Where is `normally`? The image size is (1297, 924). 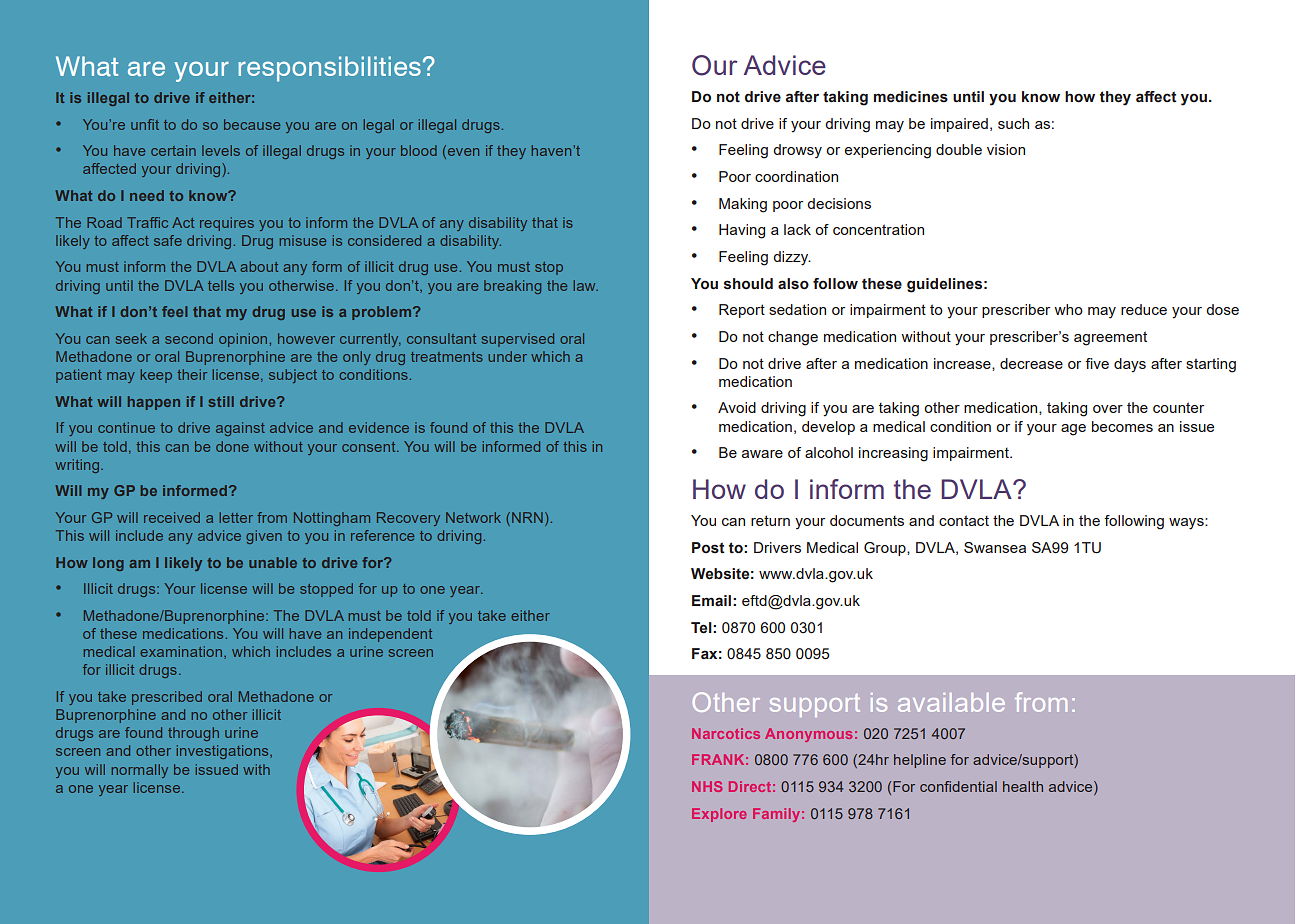 normally is located at coordinates (139, 771).
